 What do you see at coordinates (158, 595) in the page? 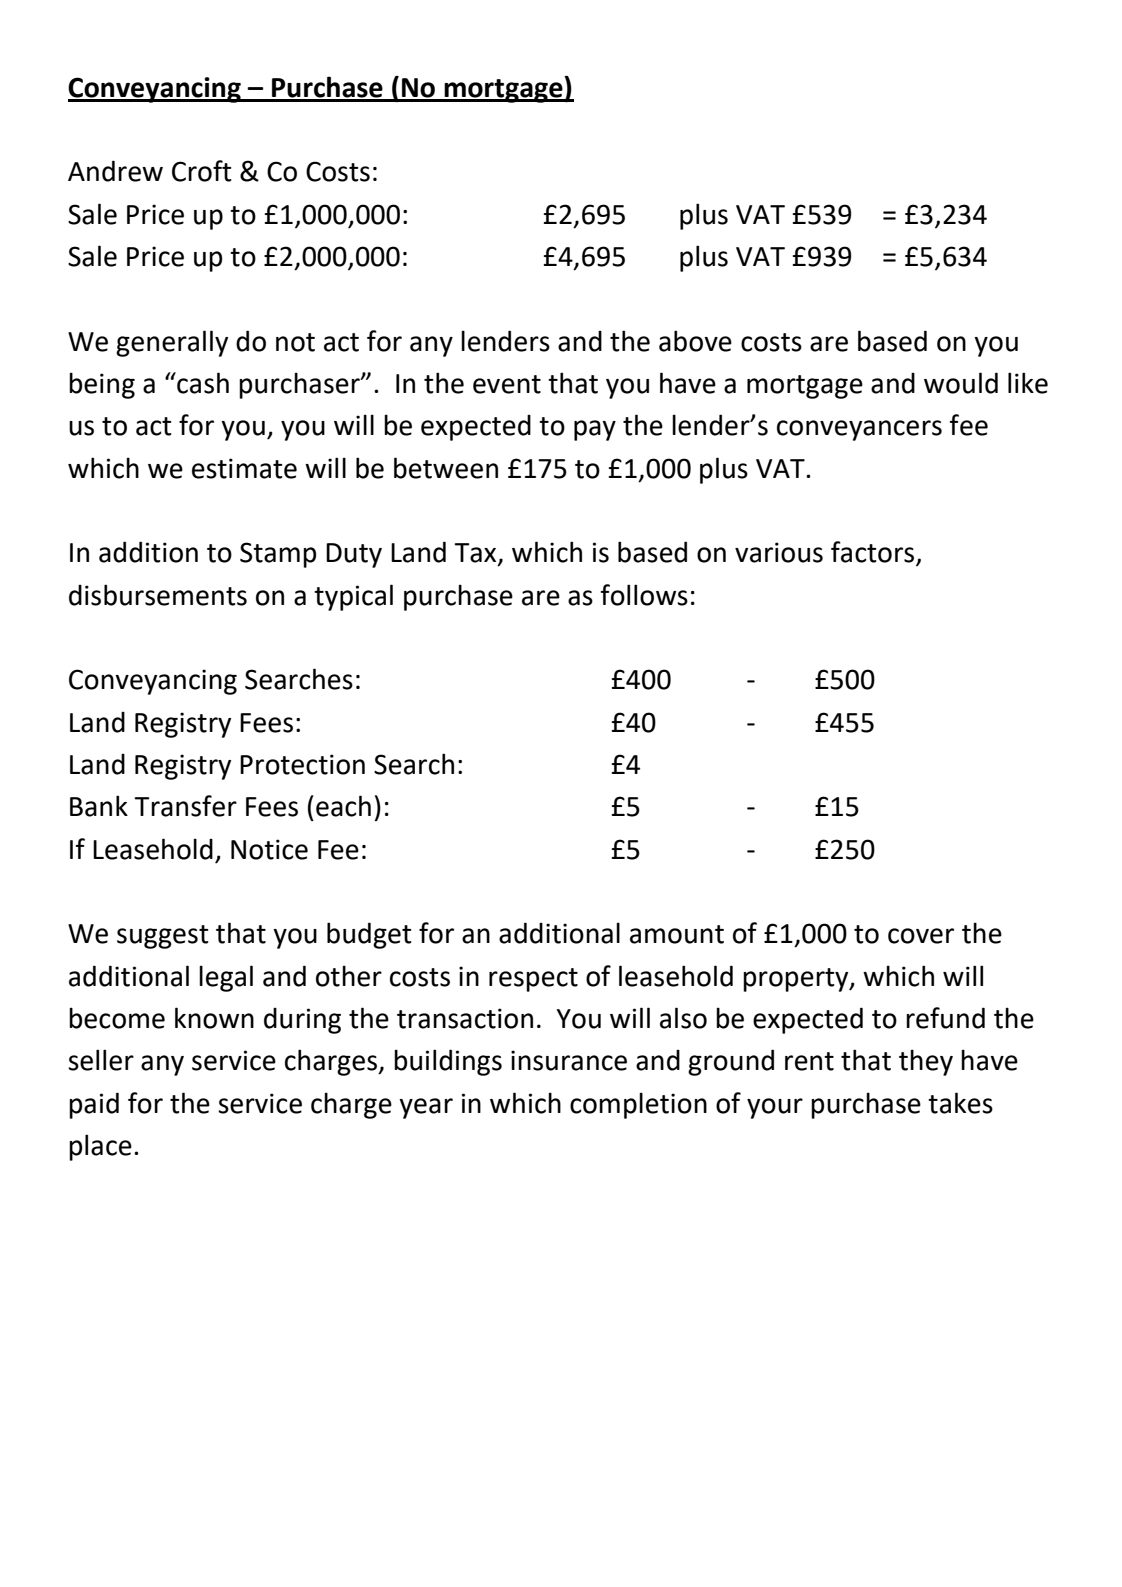
I see `disbursements` at bounding box center [158, 595].
